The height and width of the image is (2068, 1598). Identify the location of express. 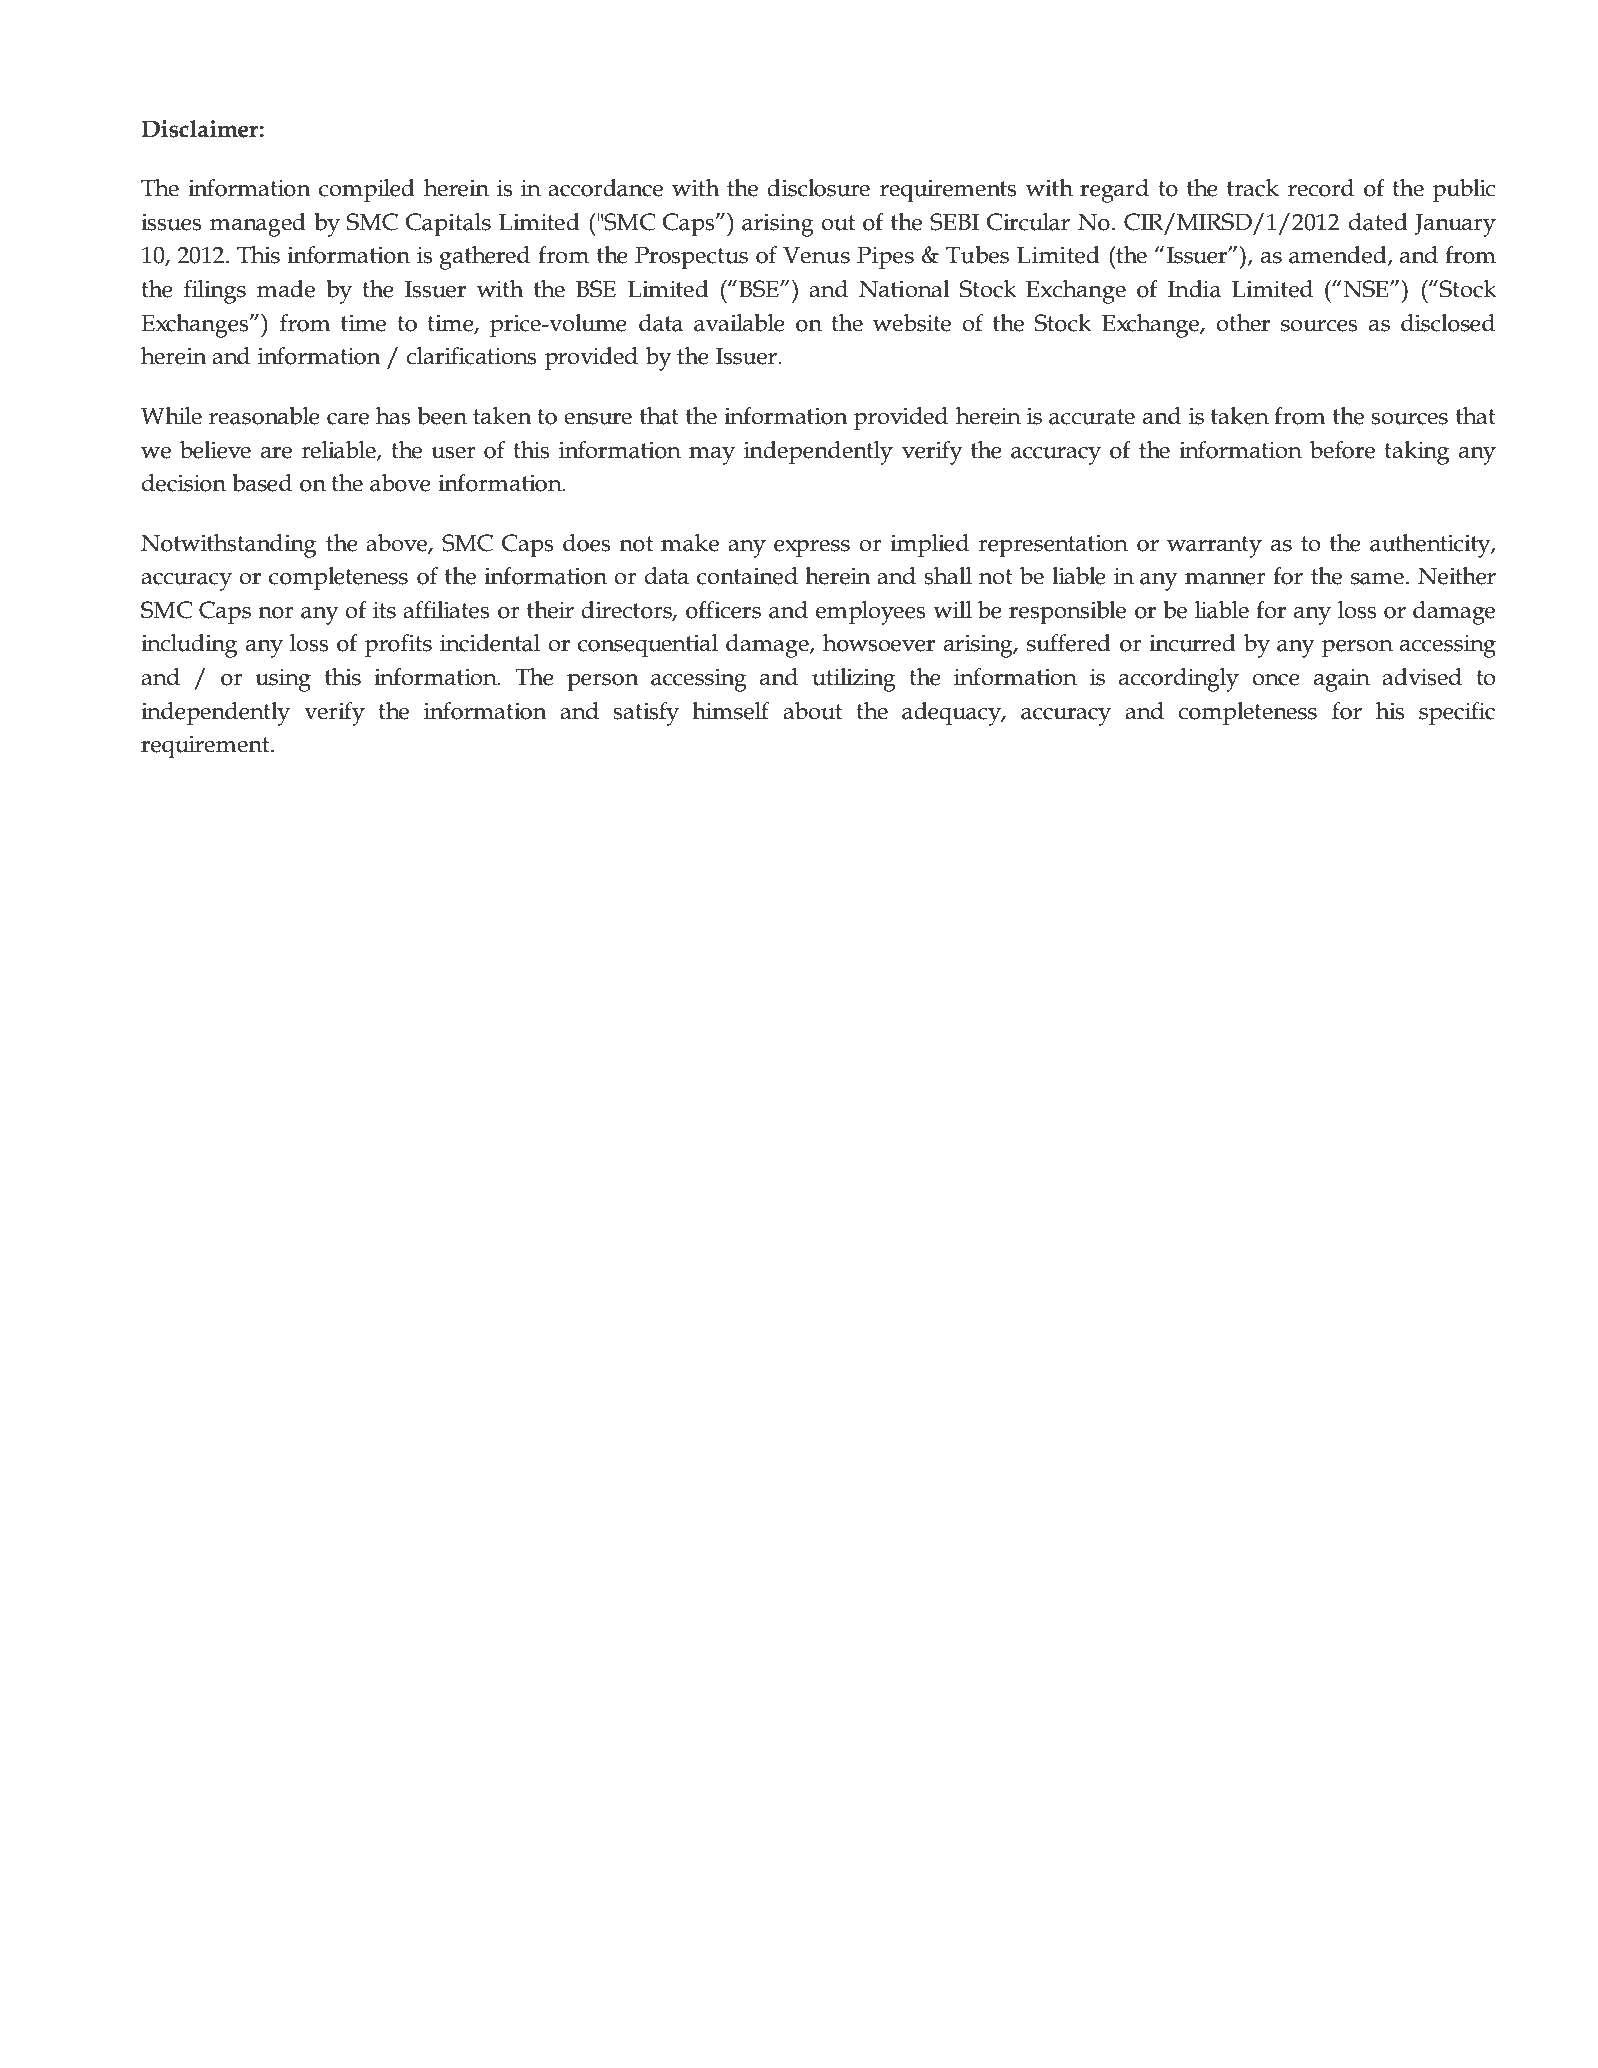
(812, 549).
